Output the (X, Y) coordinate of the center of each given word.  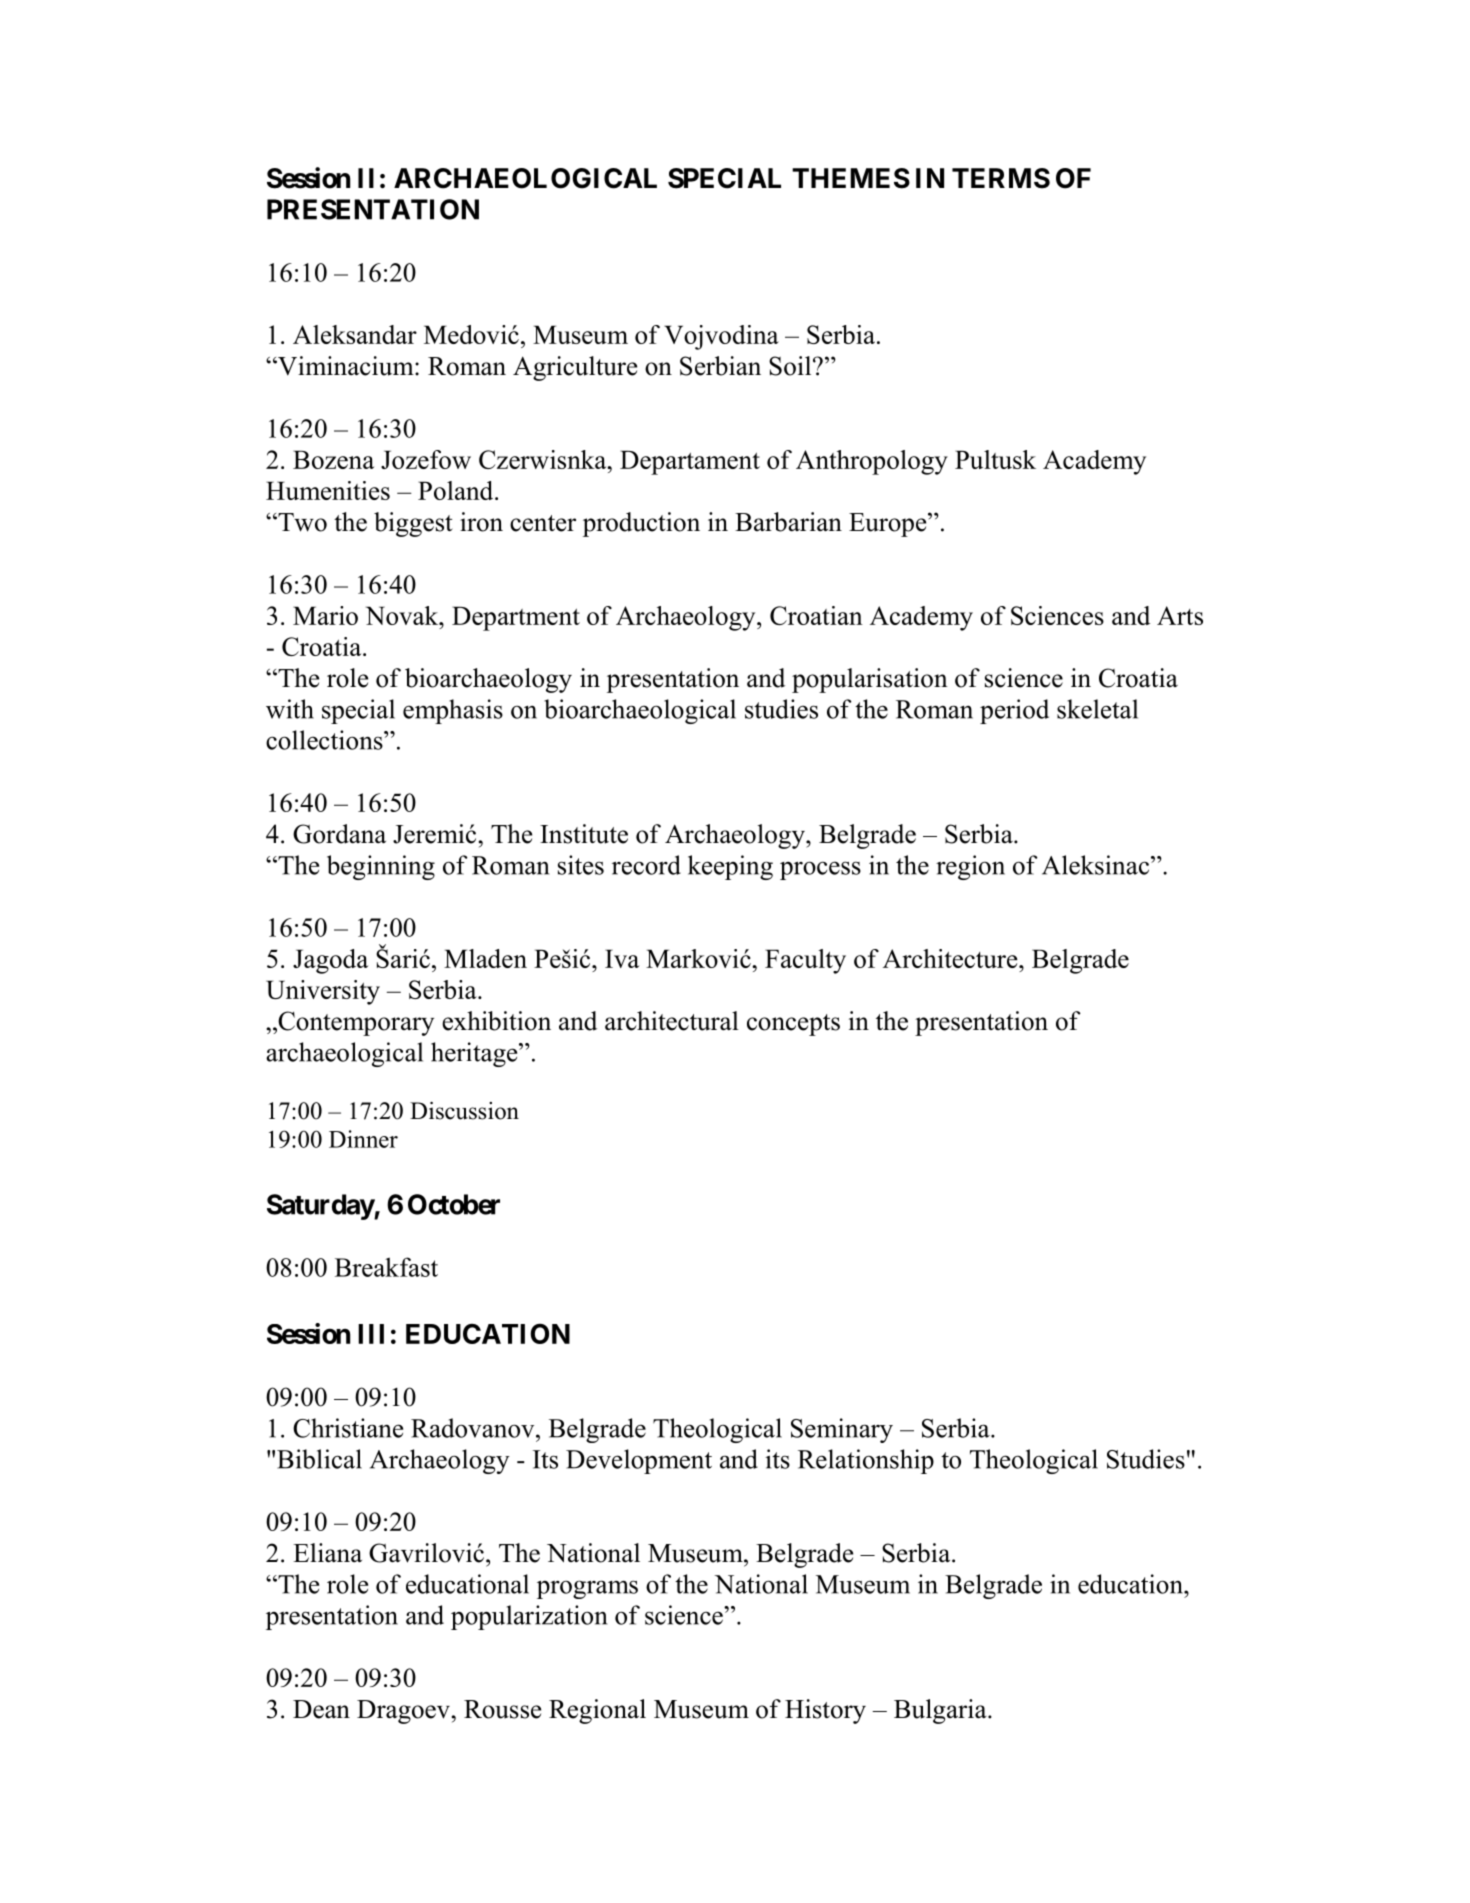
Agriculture (575, 368)
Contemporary (355, 1023)
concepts (793, 1025)
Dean (321, 1709)
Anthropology (872, 462)
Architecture (951, 958)
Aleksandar (355, 334)
